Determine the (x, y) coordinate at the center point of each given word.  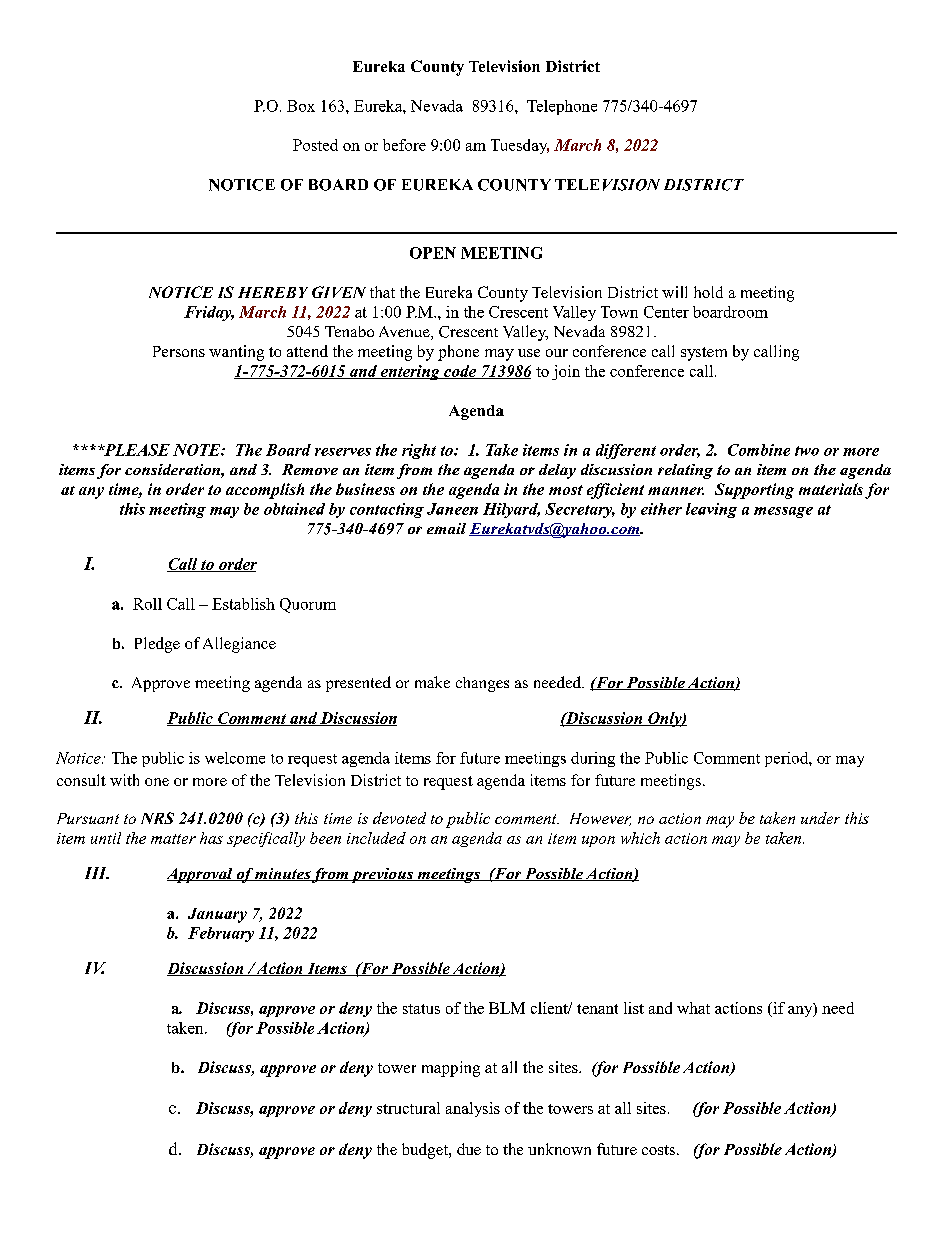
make (432, 682)
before (404, 145)
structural (408, 1108)
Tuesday (520, 146)
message (783, 512)
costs (658, 1150)
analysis (473, 1109)
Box (301, 106)
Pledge (157, 645)
